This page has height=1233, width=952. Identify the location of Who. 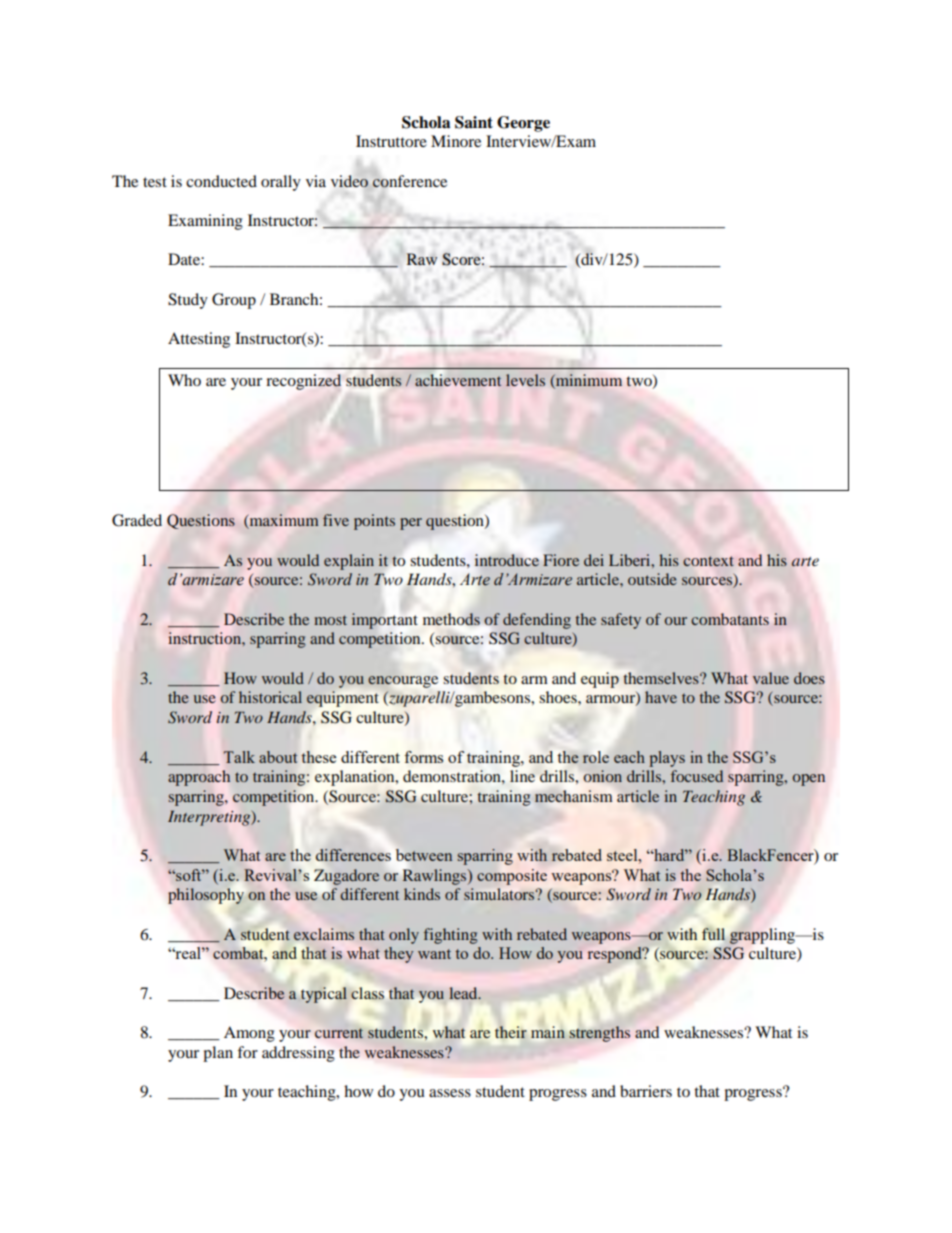
(184, 380).
